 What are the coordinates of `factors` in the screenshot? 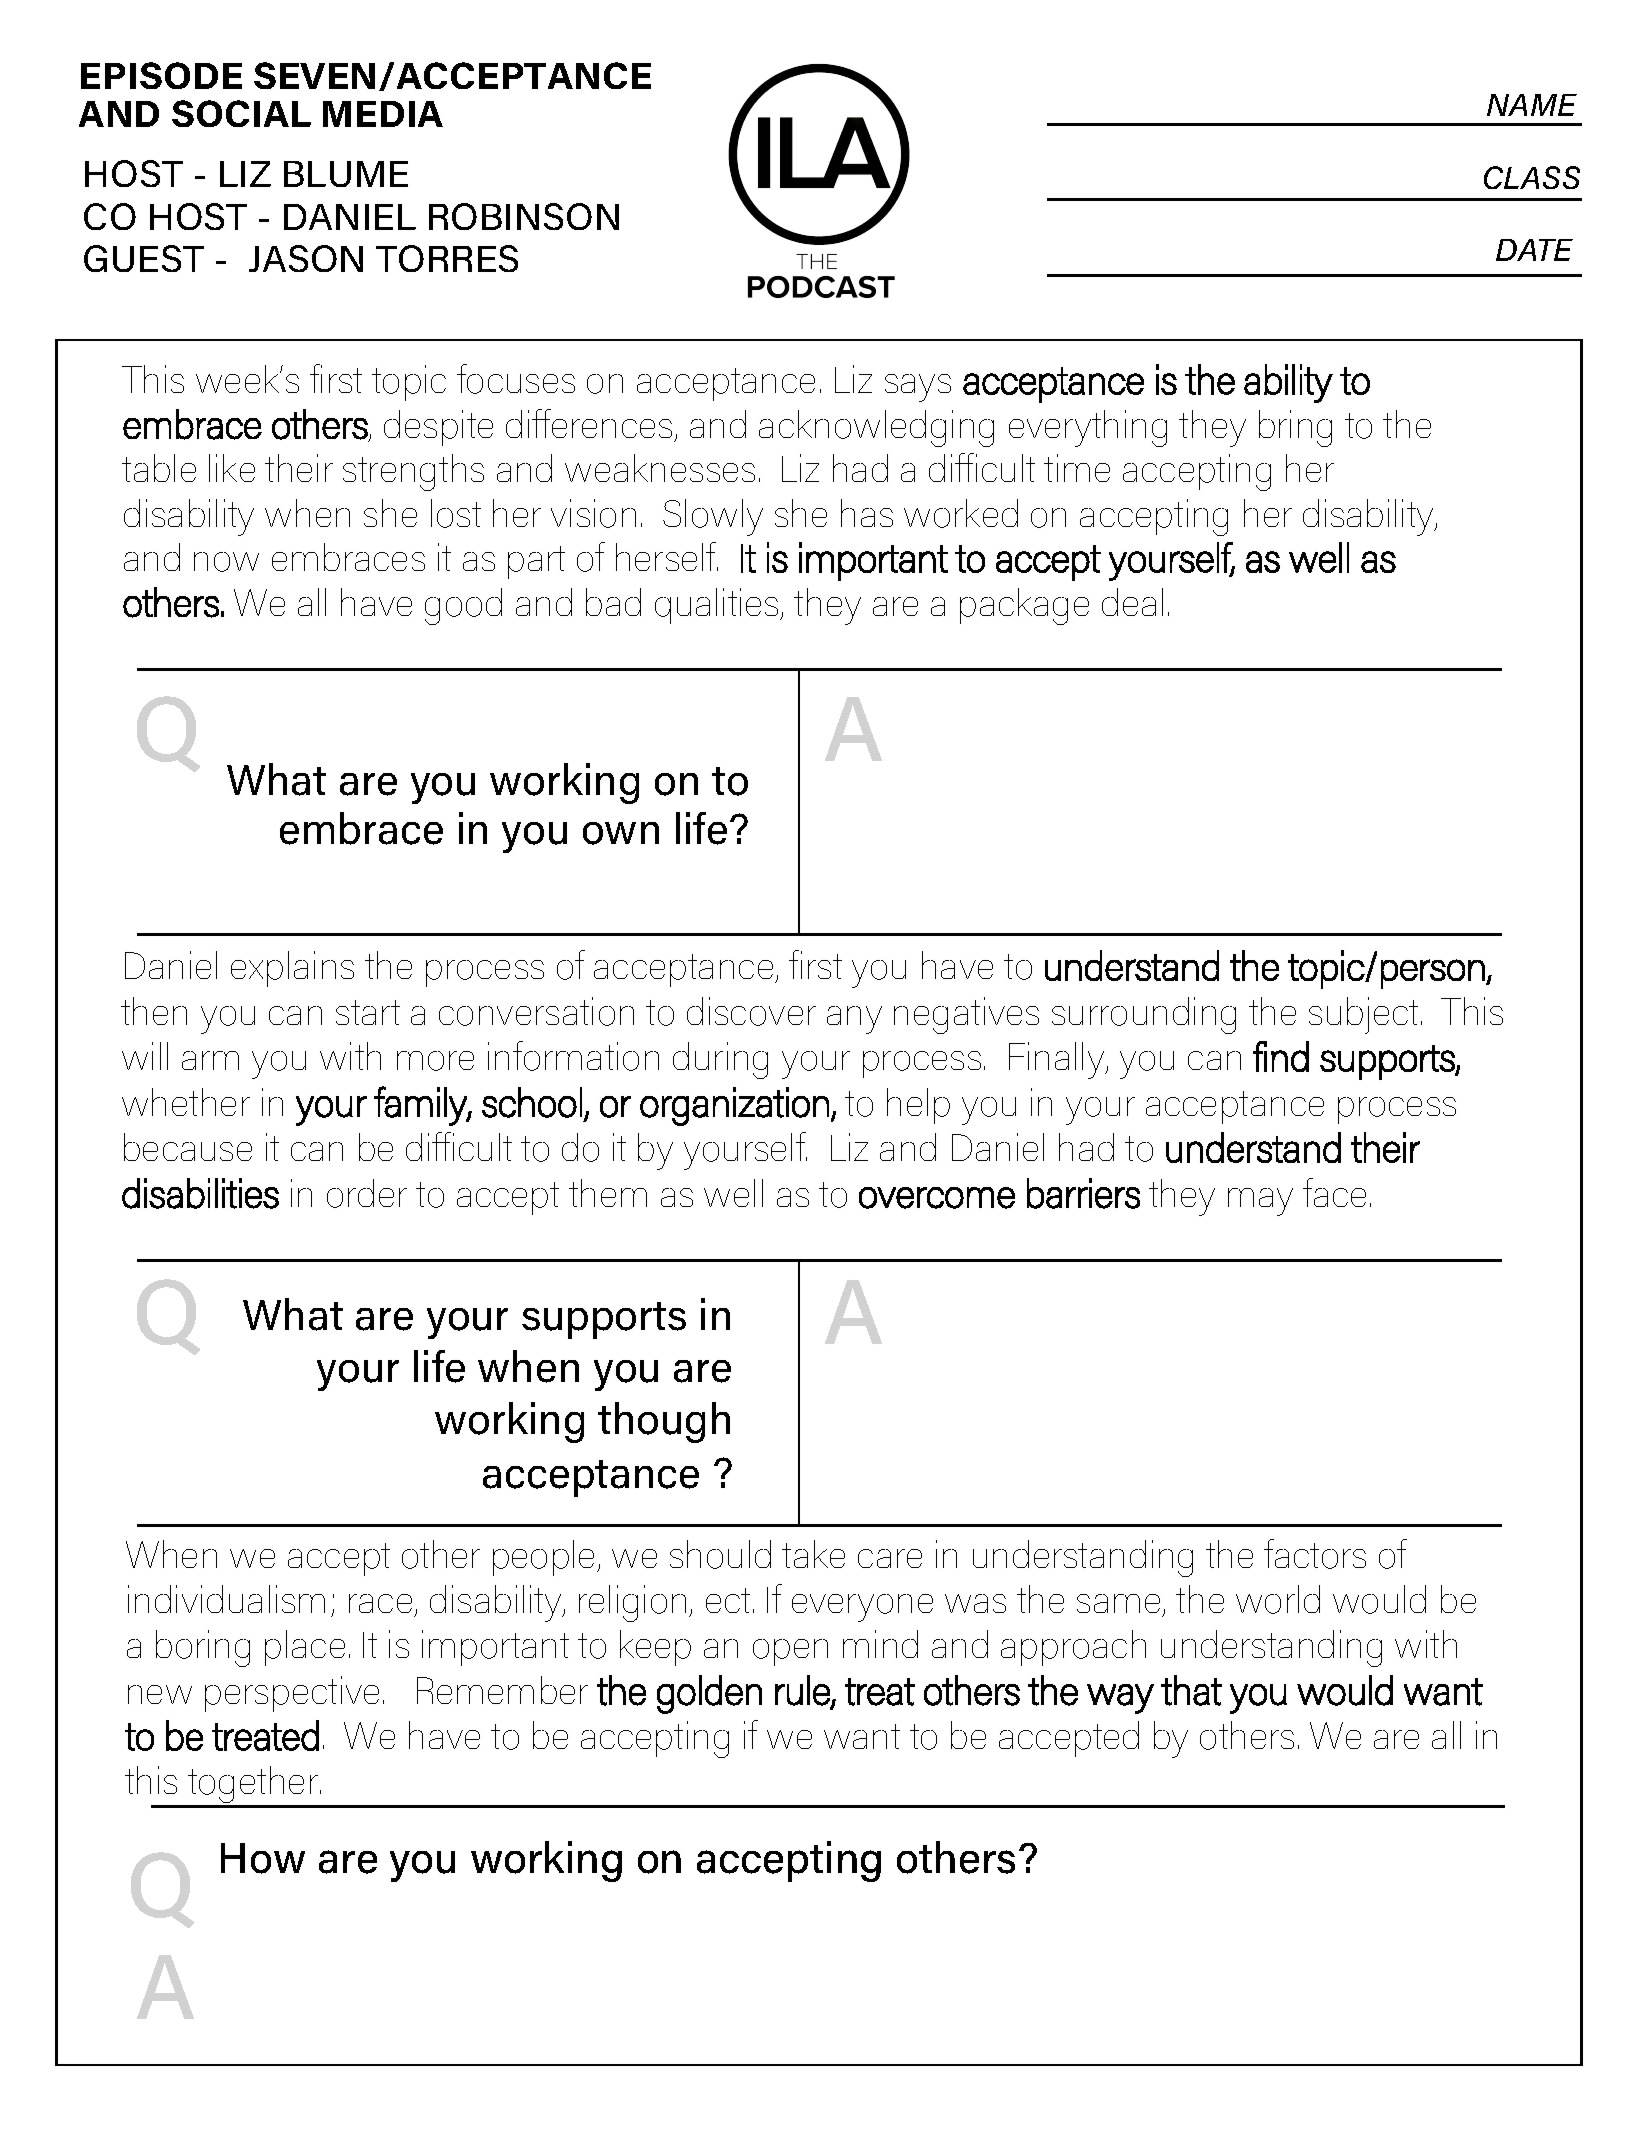 It's located at (1315, 1554).
